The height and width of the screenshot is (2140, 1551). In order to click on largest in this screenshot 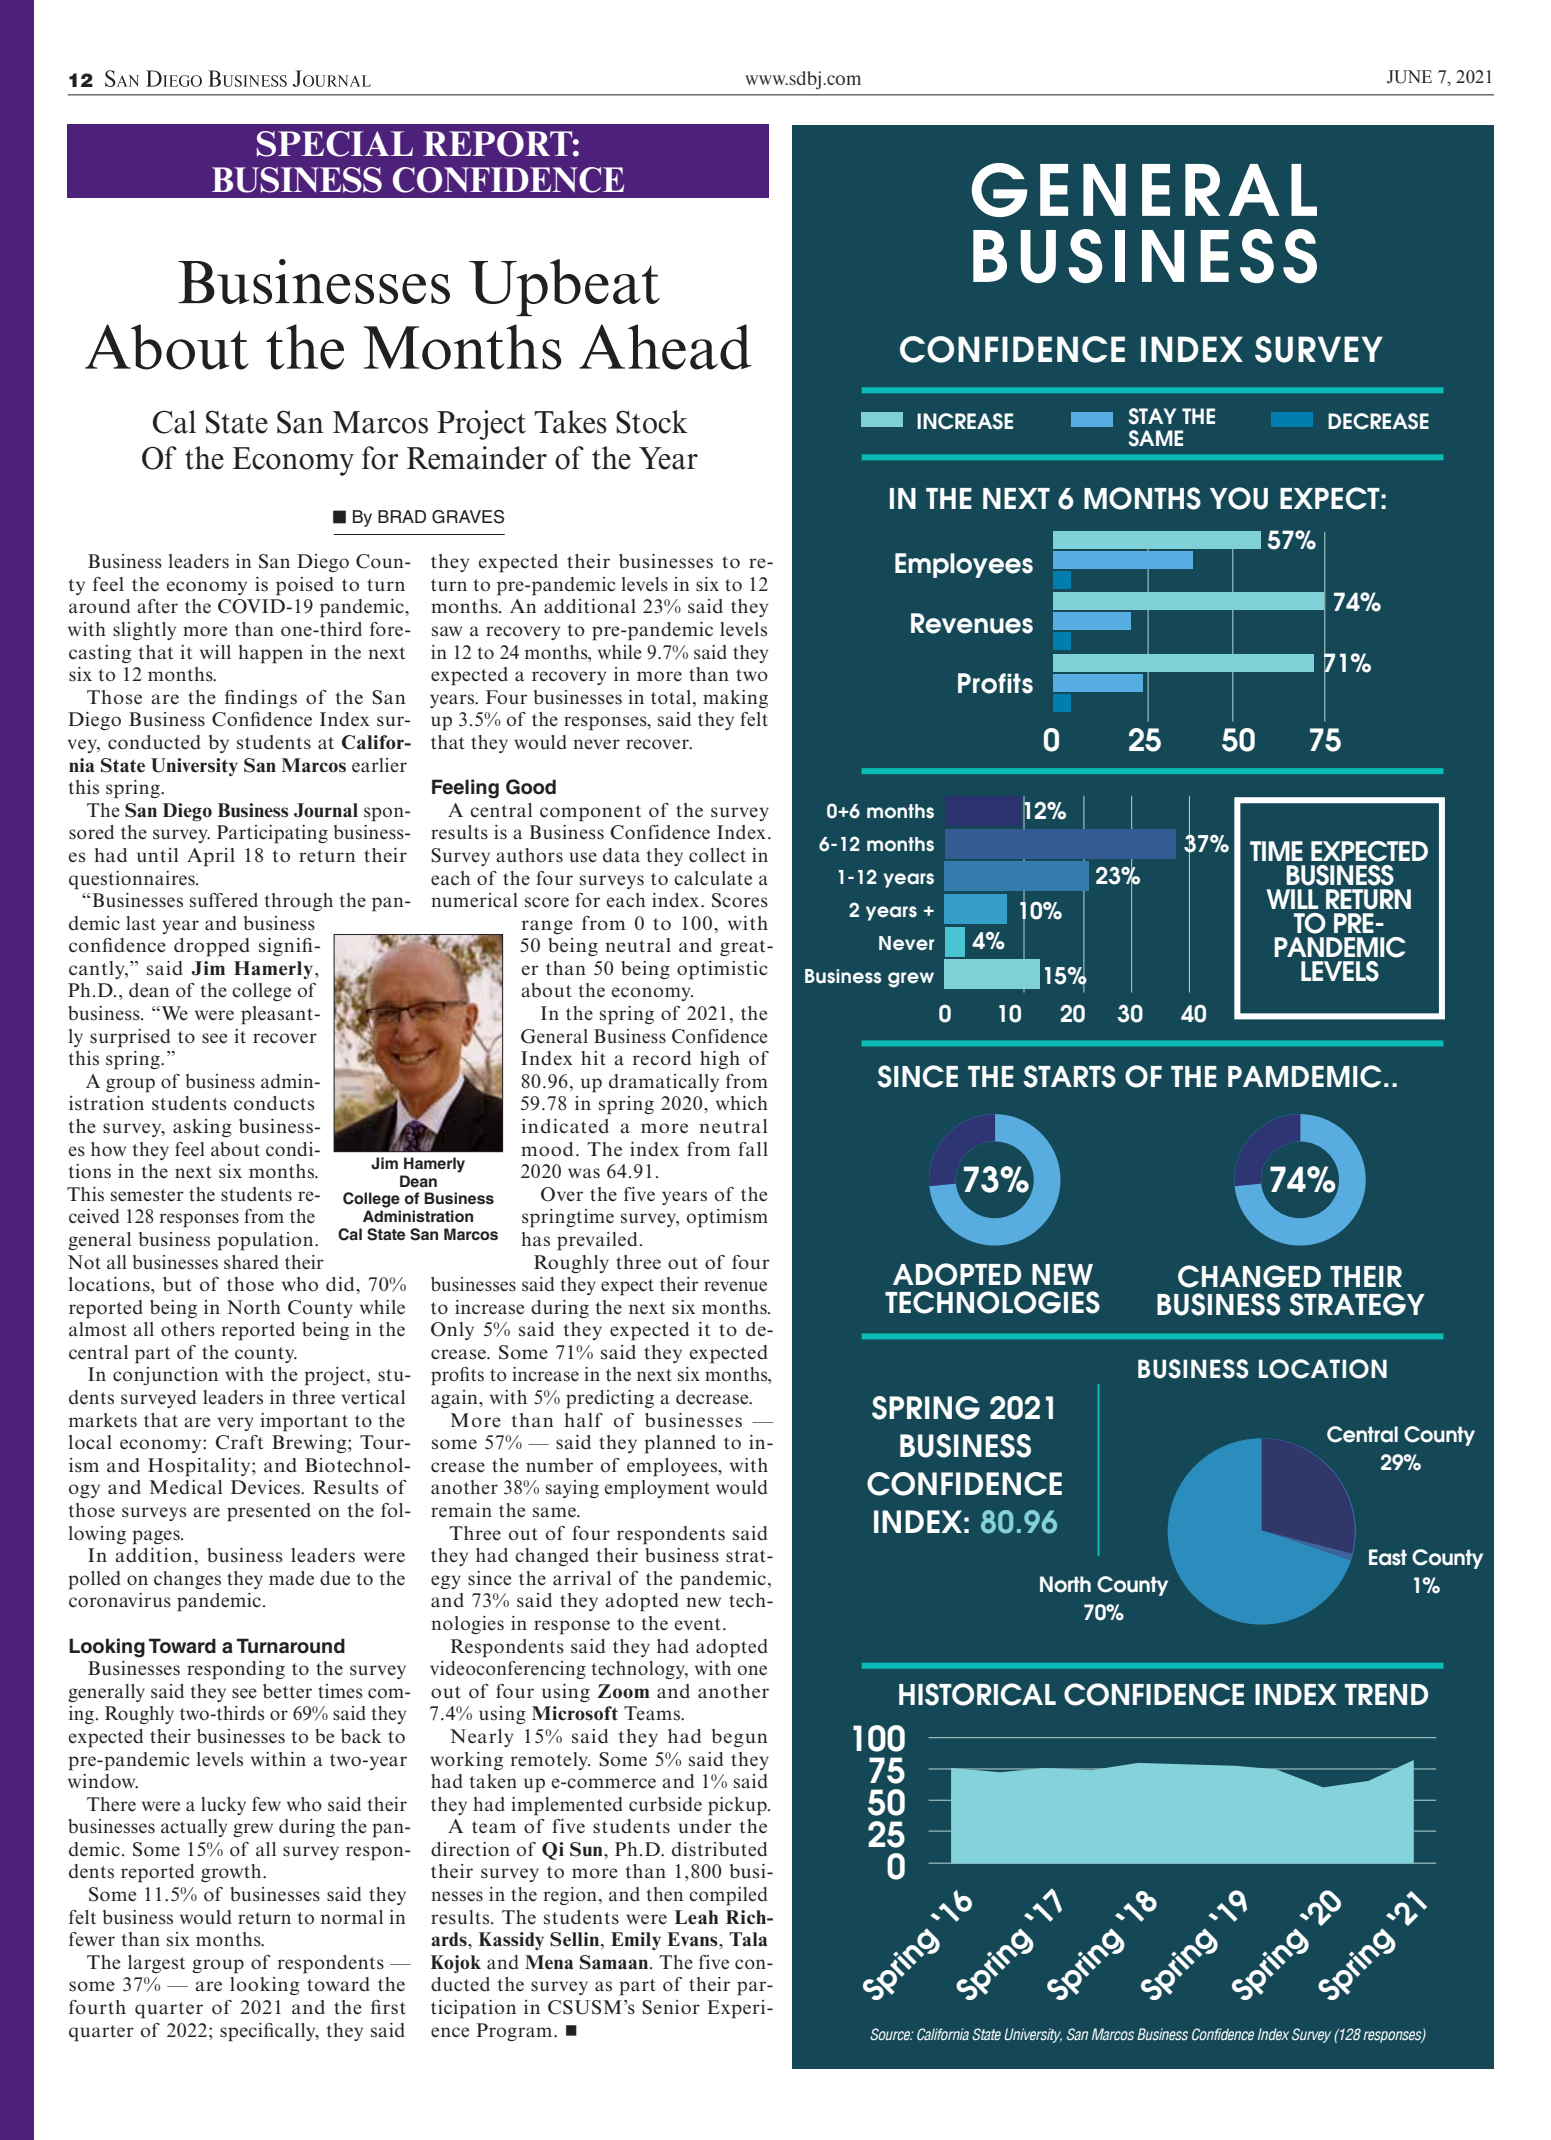, I will do `click(156, 1964)`.
